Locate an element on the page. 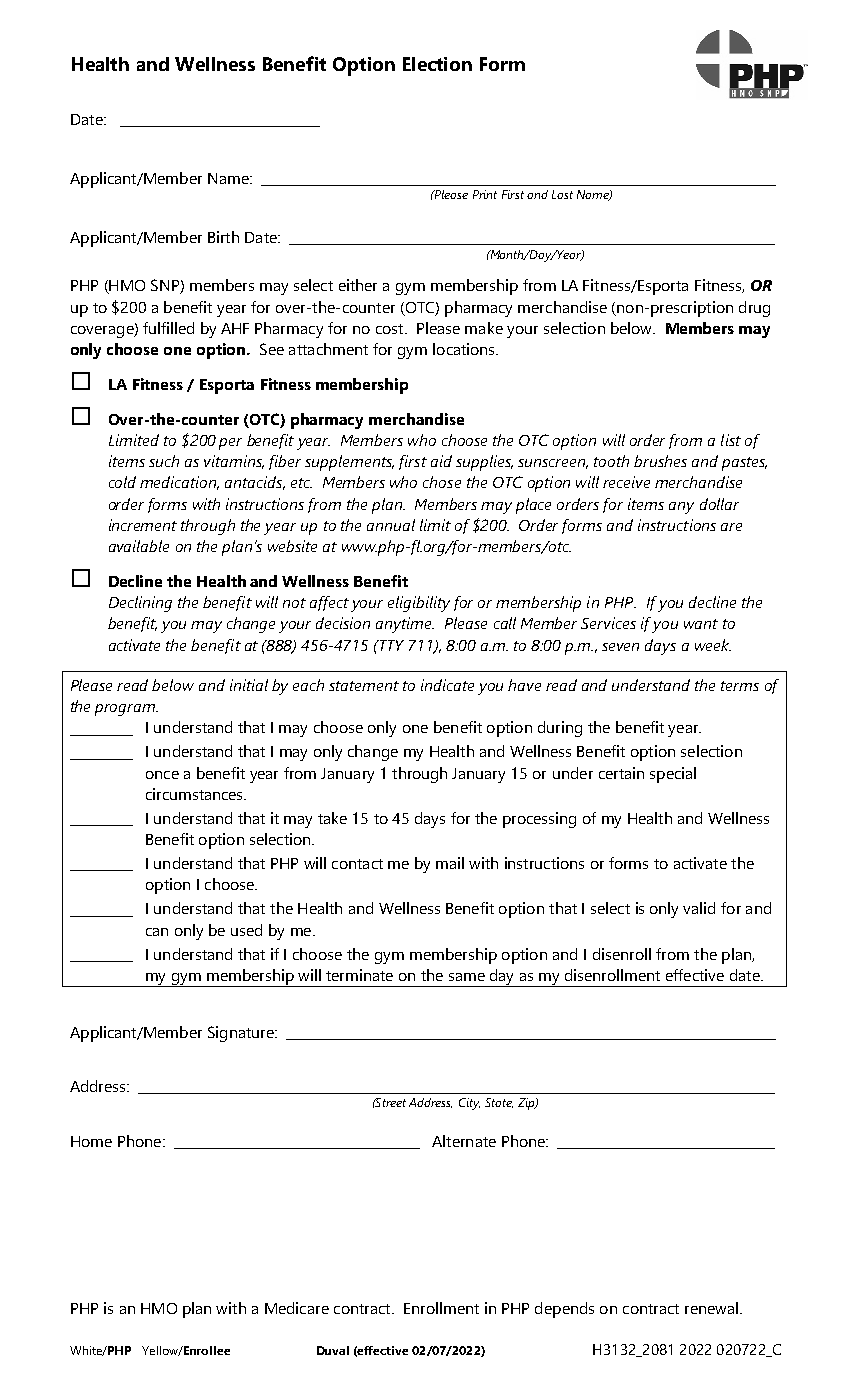  Declining is located at coordinates (140, 604).
